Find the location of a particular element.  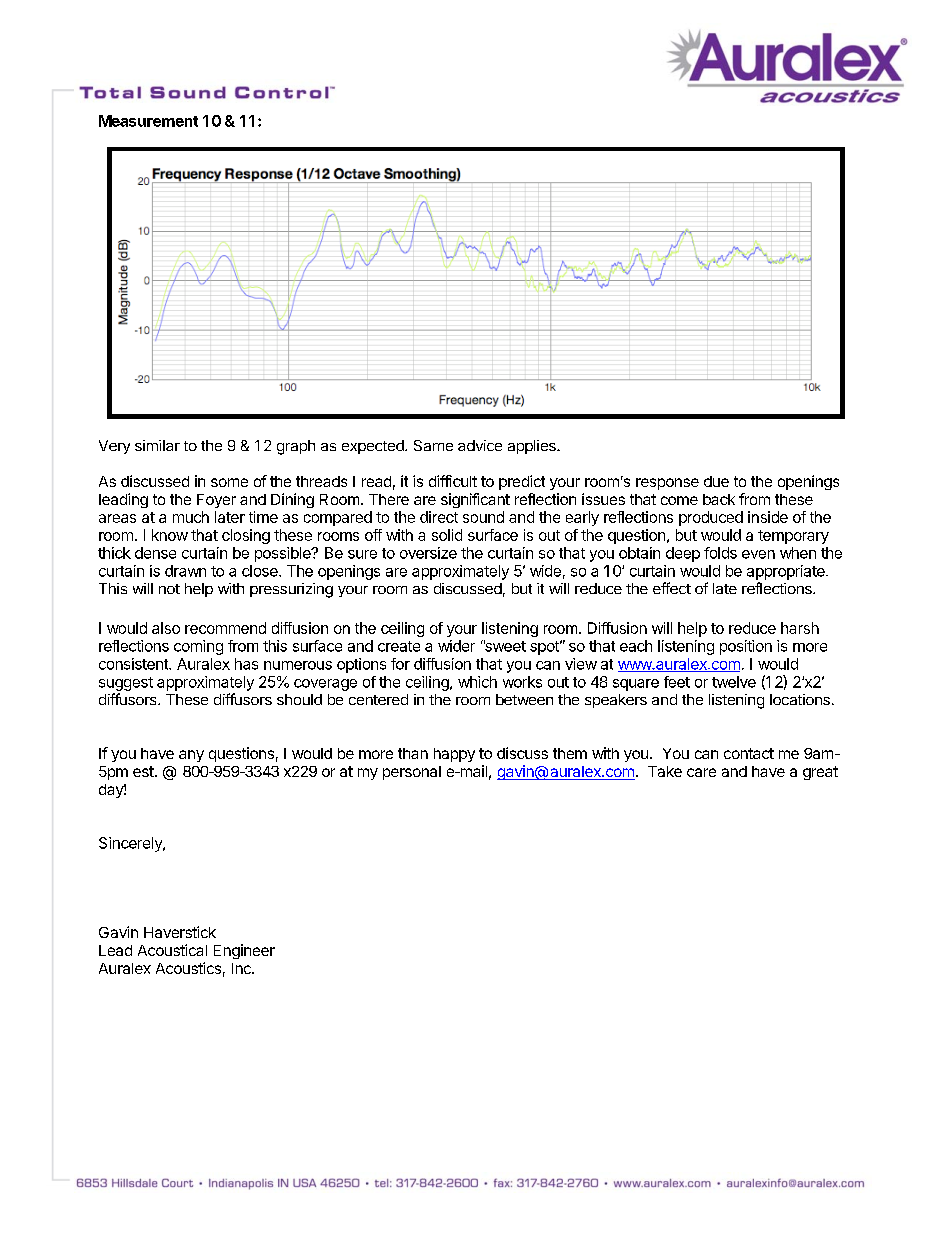

twelve is located at coordinates (734, 682).
